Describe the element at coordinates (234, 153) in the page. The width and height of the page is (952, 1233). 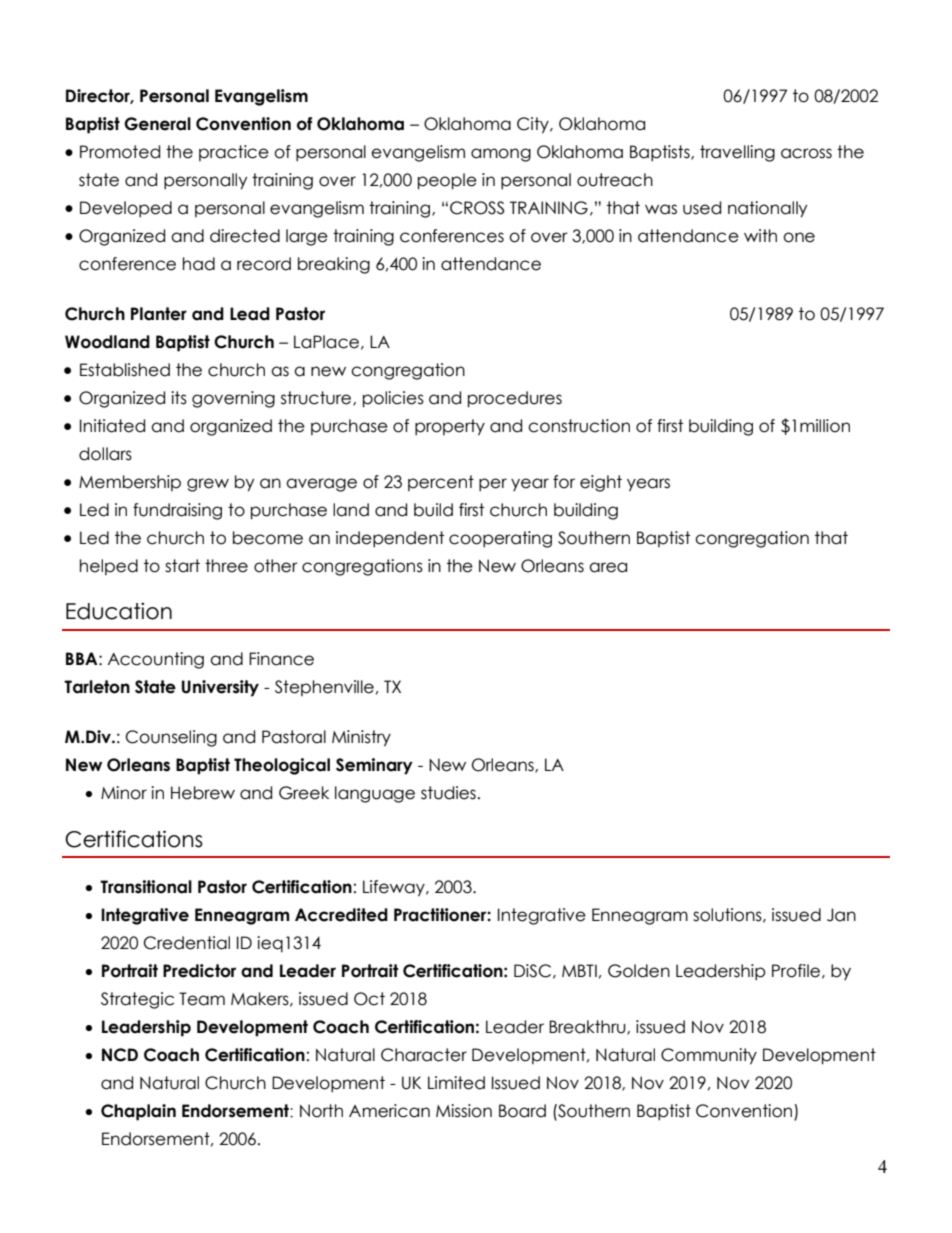
I see `practice` at that location.
